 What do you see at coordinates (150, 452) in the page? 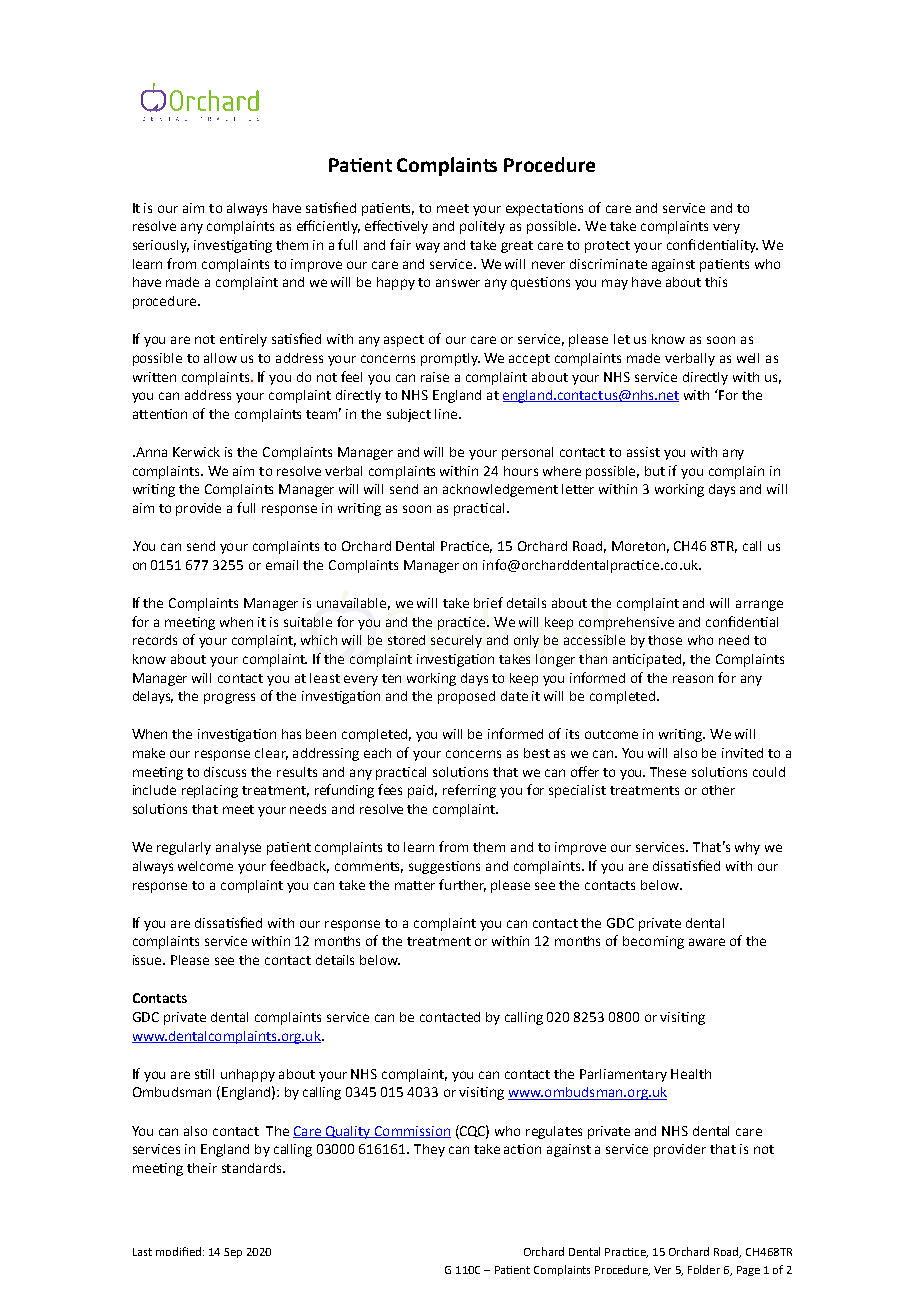
I see `Anna` at bounding box center [150, 452].
